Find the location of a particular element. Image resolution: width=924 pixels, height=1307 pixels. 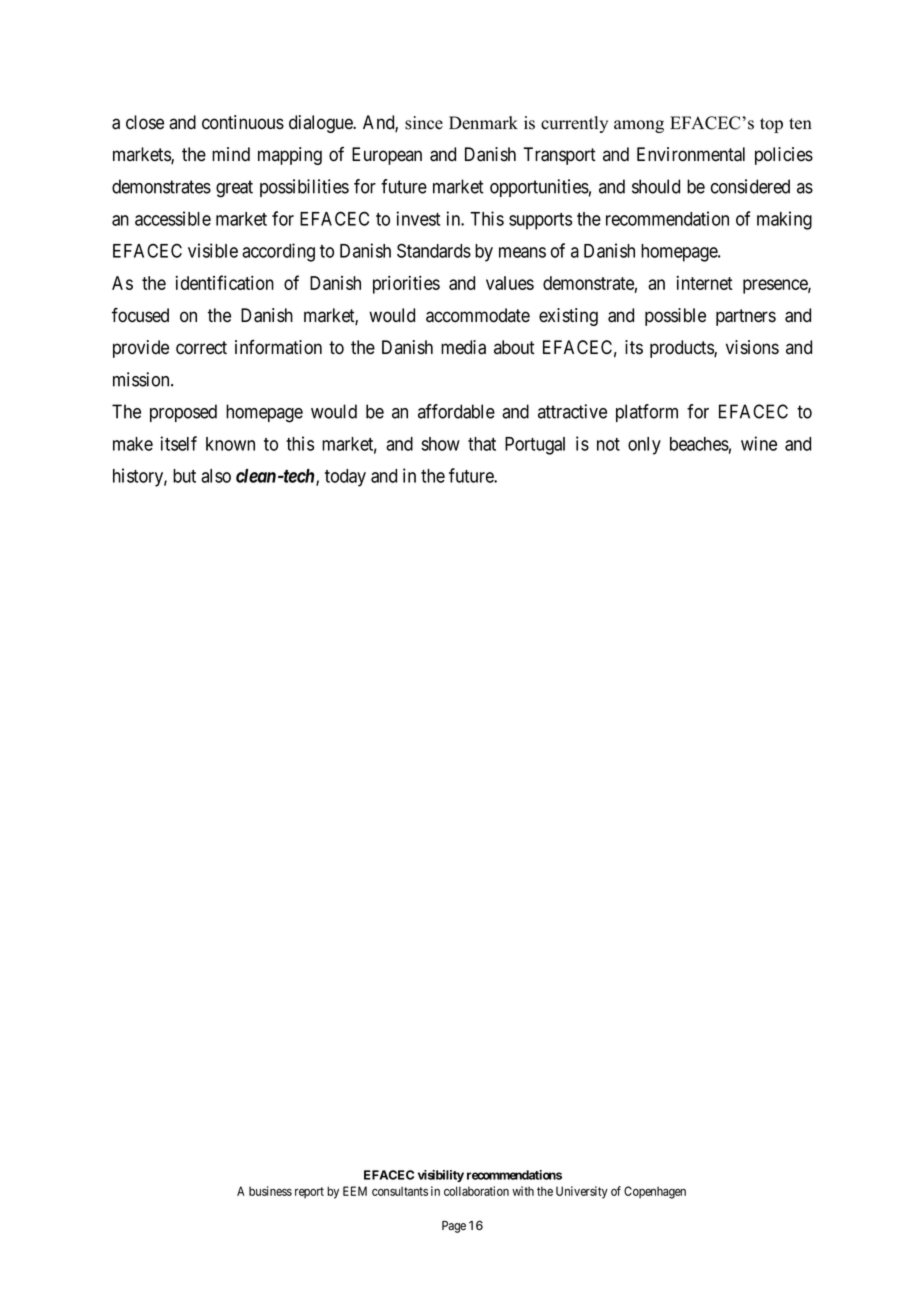

also is located at coordinates (216, 476).
